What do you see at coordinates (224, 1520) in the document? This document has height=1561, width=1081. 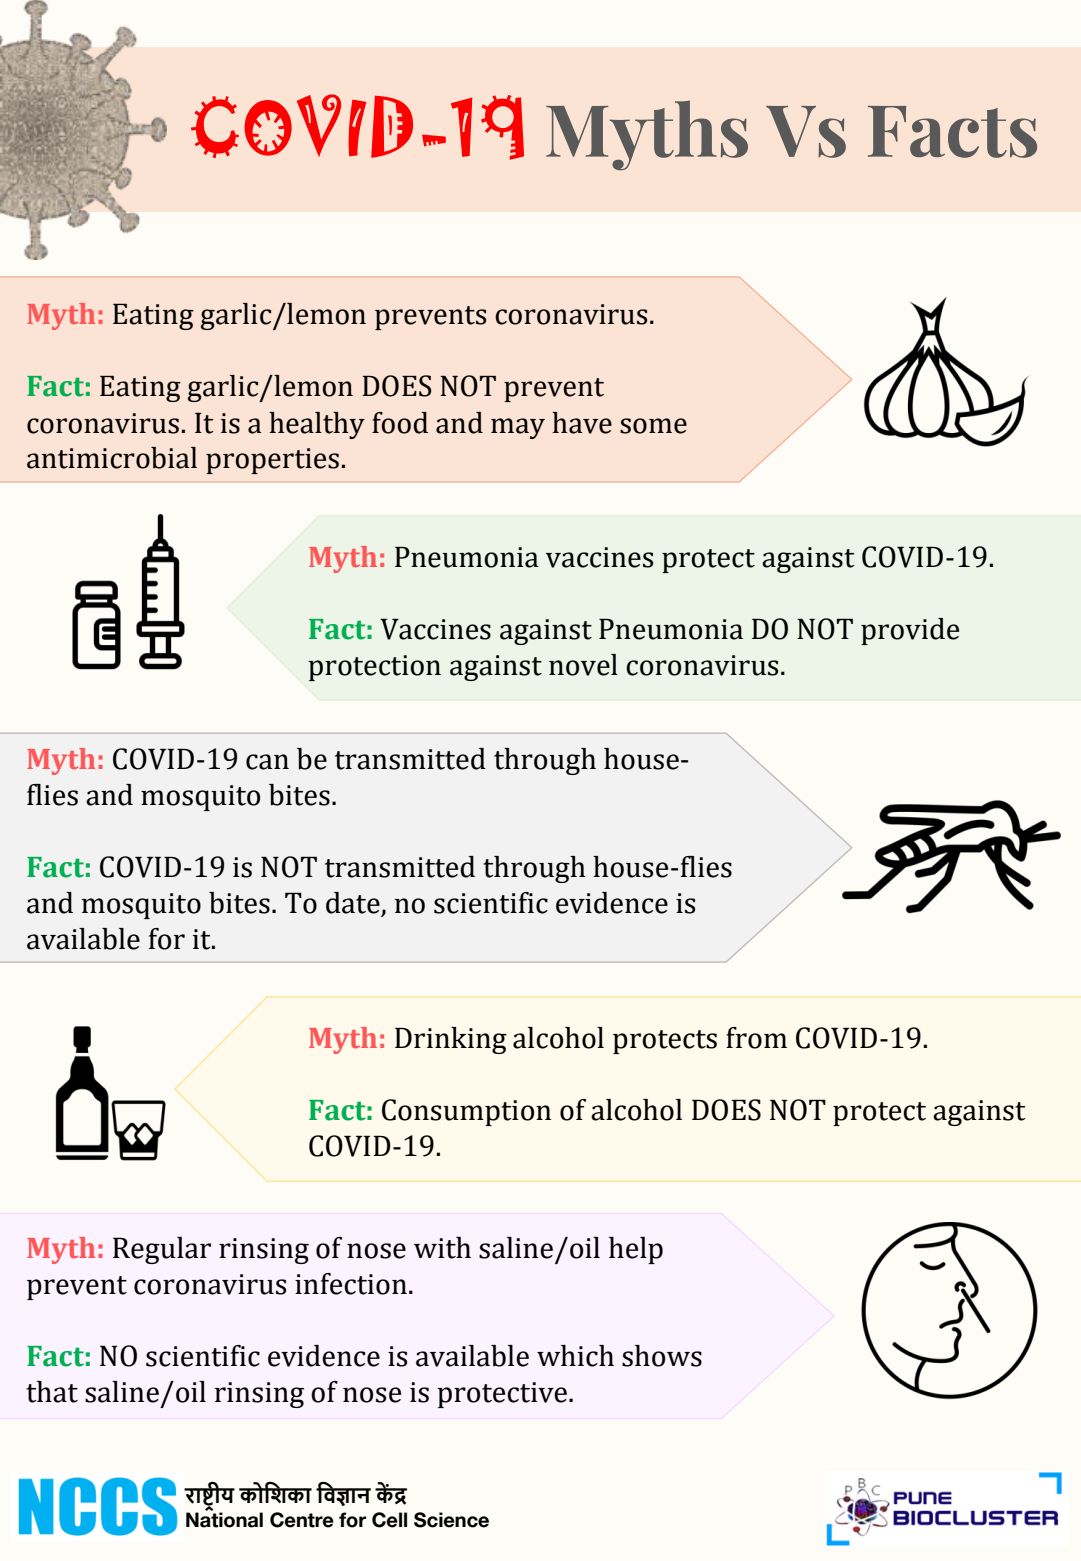 I see `National` at bounding box center [224, 1520].
